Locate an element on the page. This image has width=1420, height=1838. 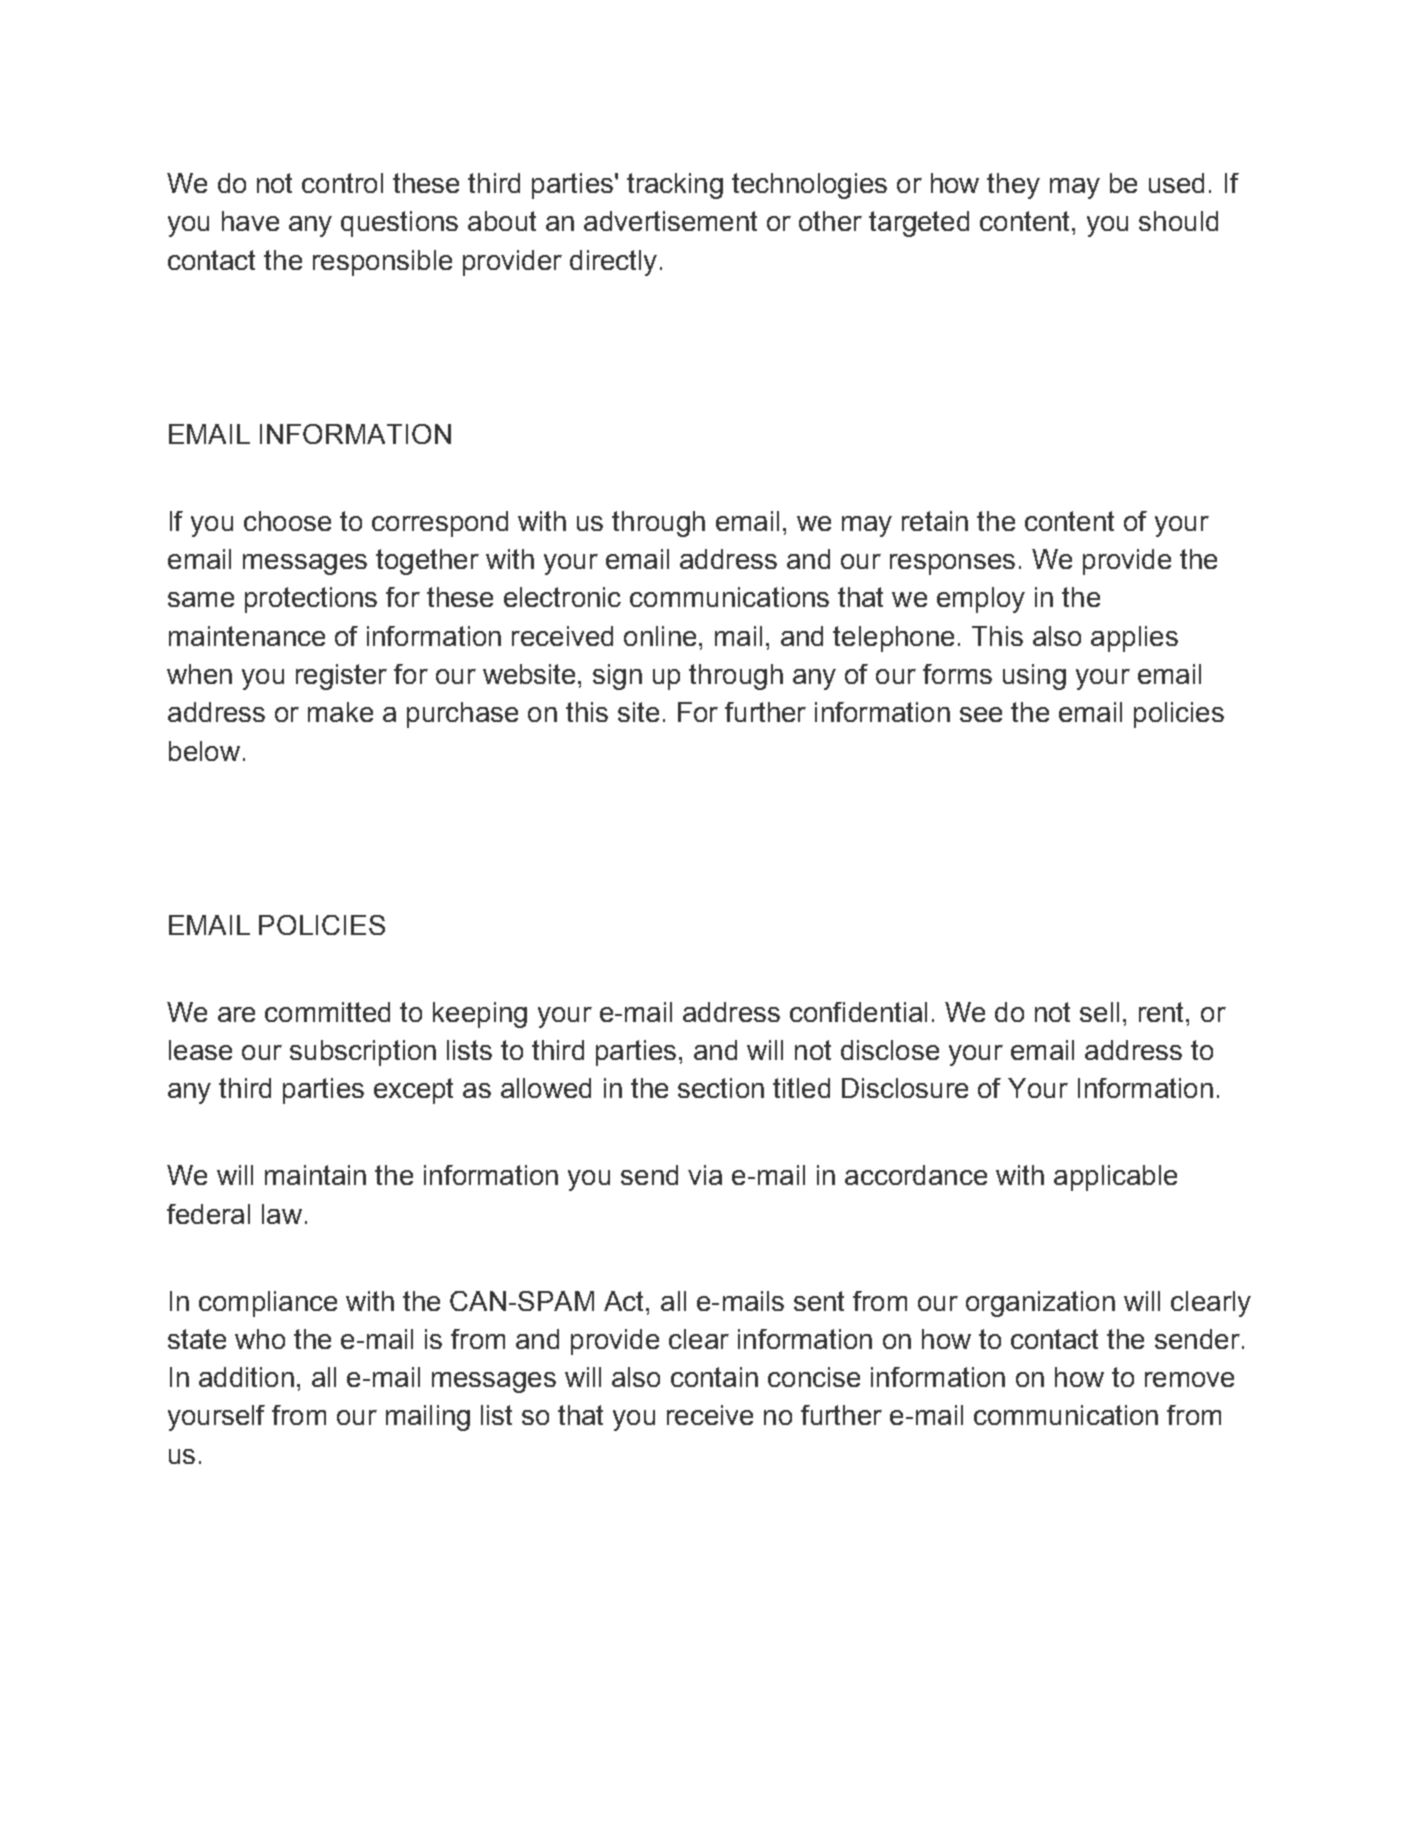
who is located at coordinates (260, 1339).
